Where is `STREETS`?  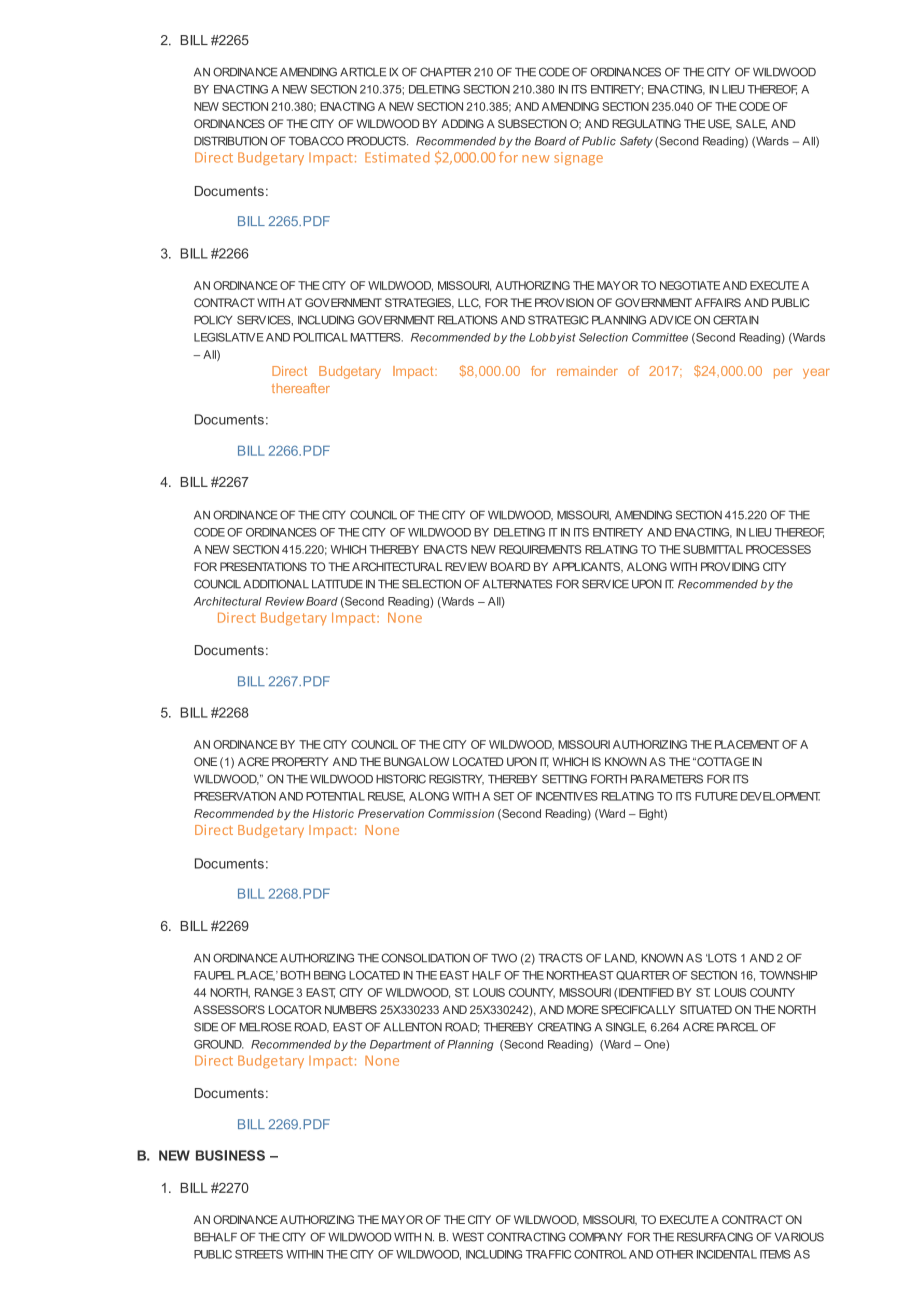
STREETS is located at coordinates (259, 1254).
